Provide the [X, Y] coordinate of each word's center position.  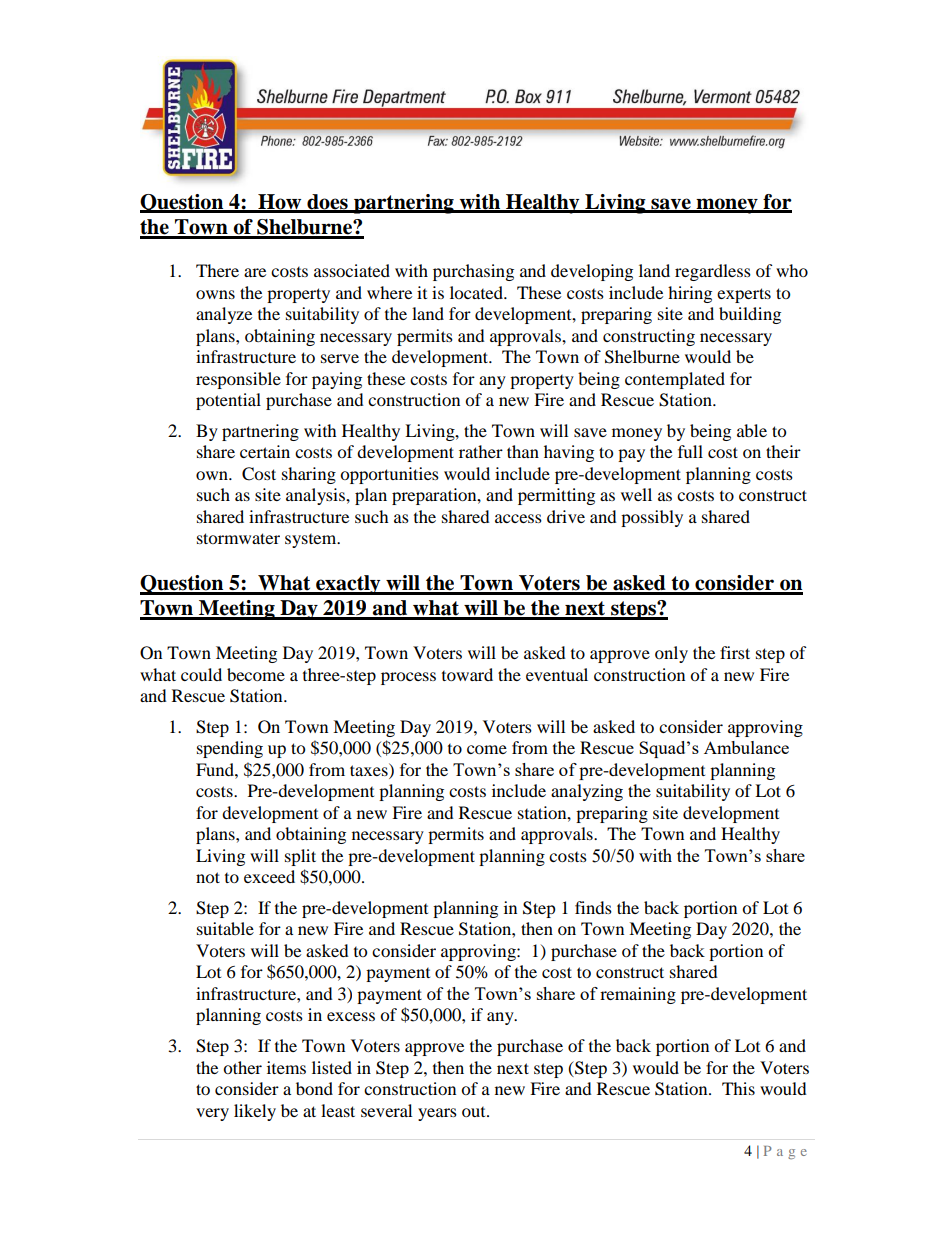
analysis [316, 496]
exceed [269, 876]
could [201, 674]
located [478, 292]
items [286, 1067]
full [690, 451]
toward [467, 674]
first [735, 652]
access [518, 518]
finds [593, 907]
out [475, 1112]
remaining [638, 995]
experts [744, 295]
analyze [224, 315]
